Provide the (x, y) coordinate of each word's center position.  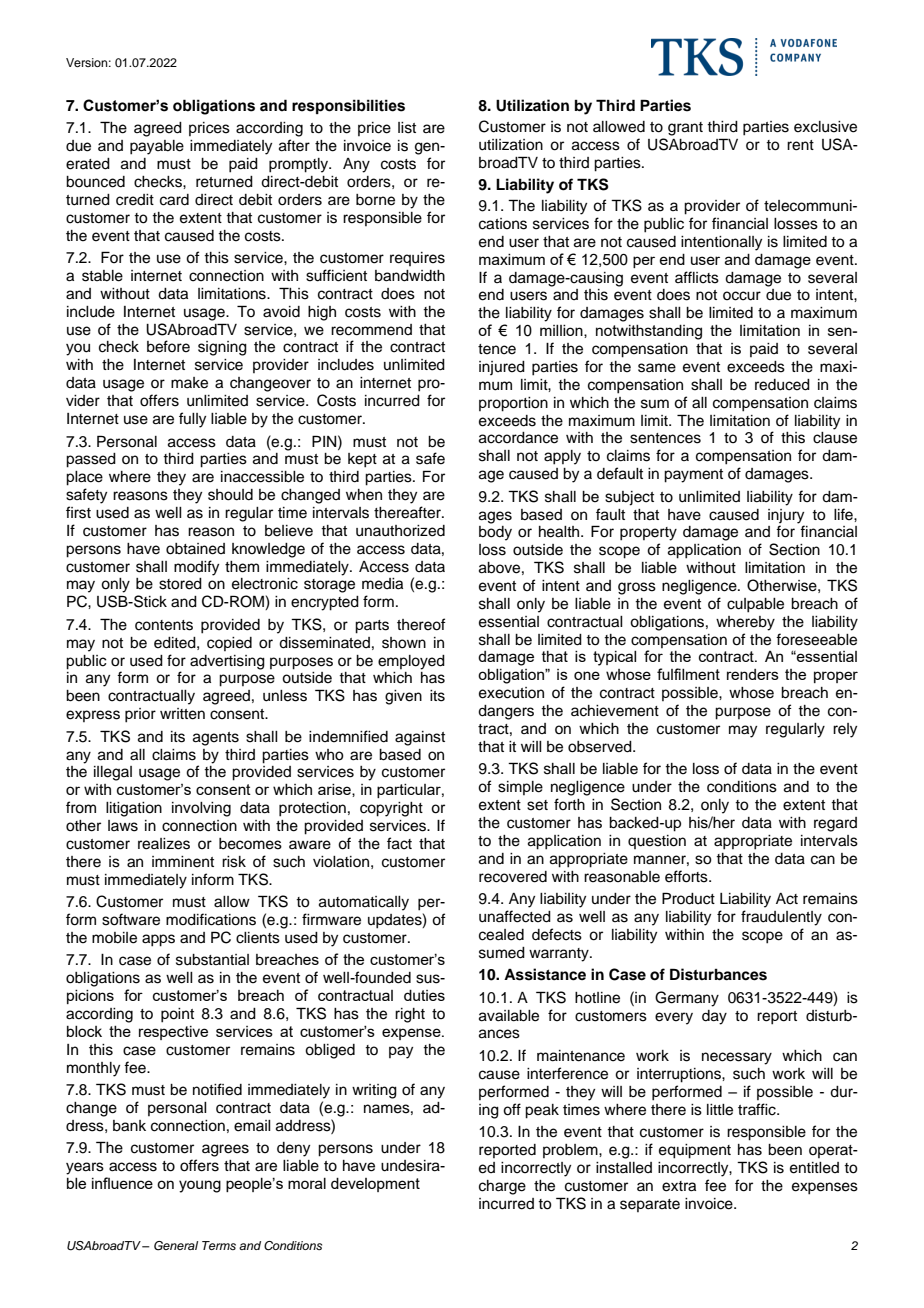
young (200, 1186)
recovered (513, 877)
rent (800, 145)
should (230, 495)
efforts (687, 876)
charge (502, 1187)
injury (786, 516)
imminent (183, 862)
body (495, 533)
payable (157, 147)
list (407, 128)
